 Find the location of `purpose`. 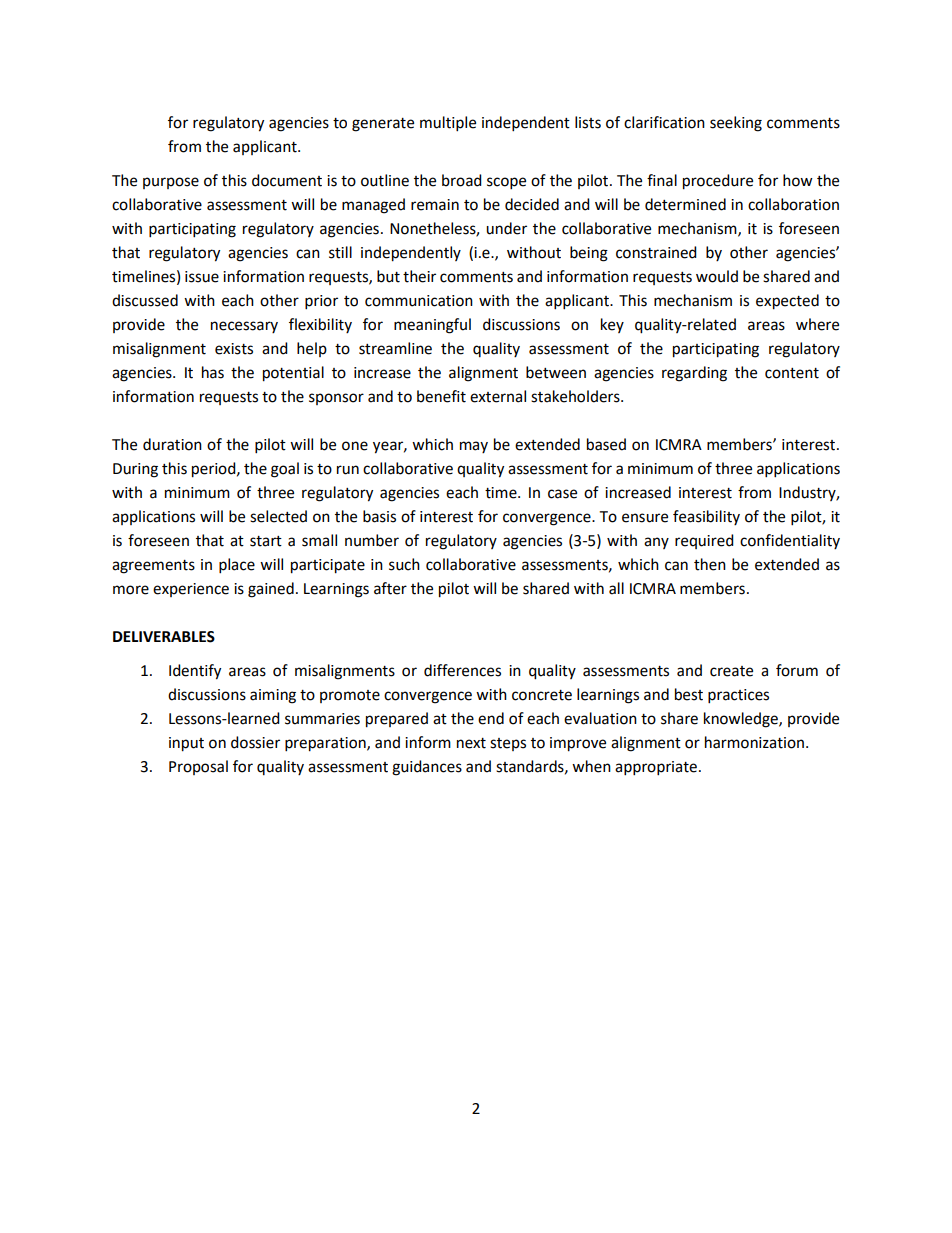

purpose is located at coordinates (171, 183).
